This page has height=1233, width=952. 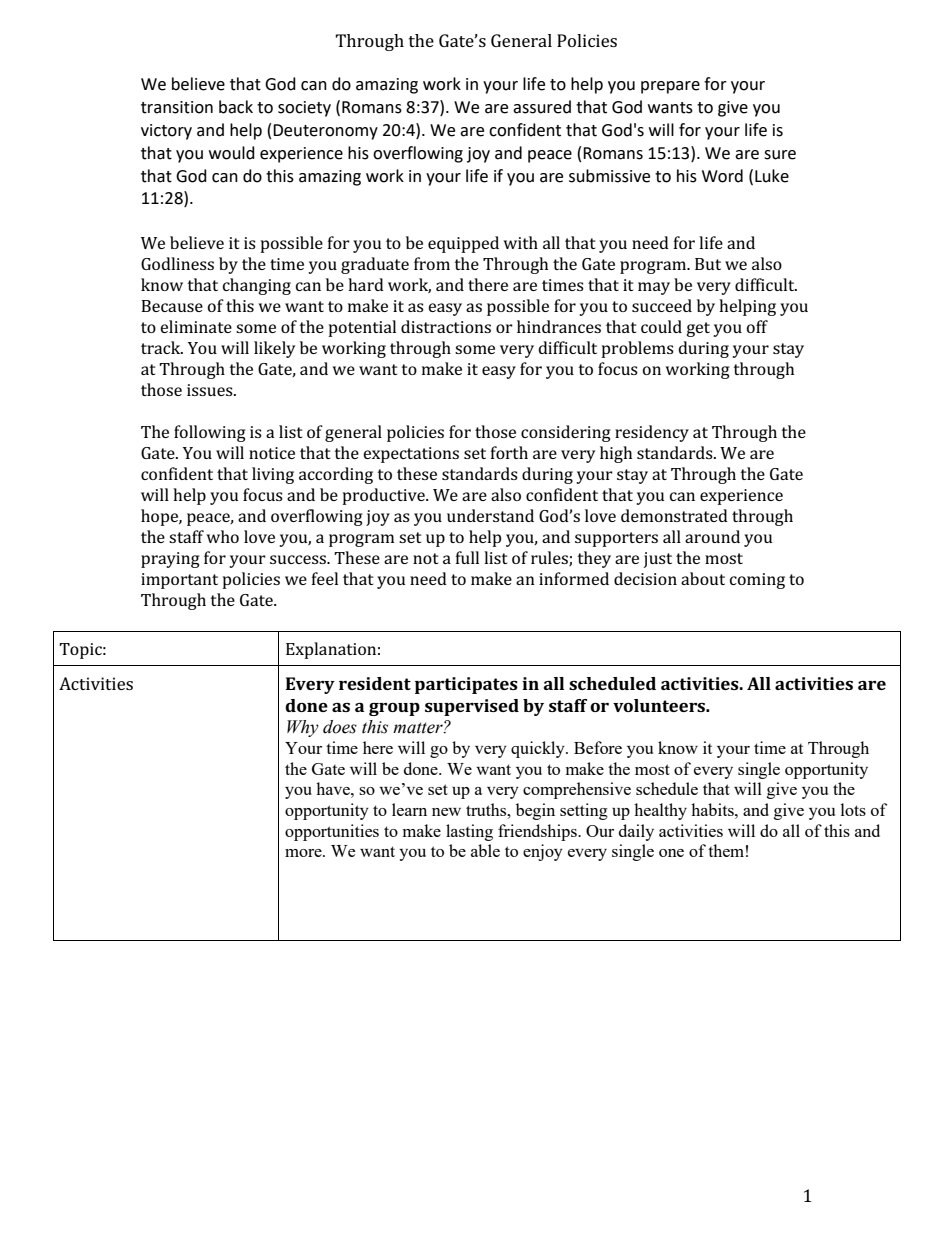 I want to click on living, so click(x=273, y=475).
